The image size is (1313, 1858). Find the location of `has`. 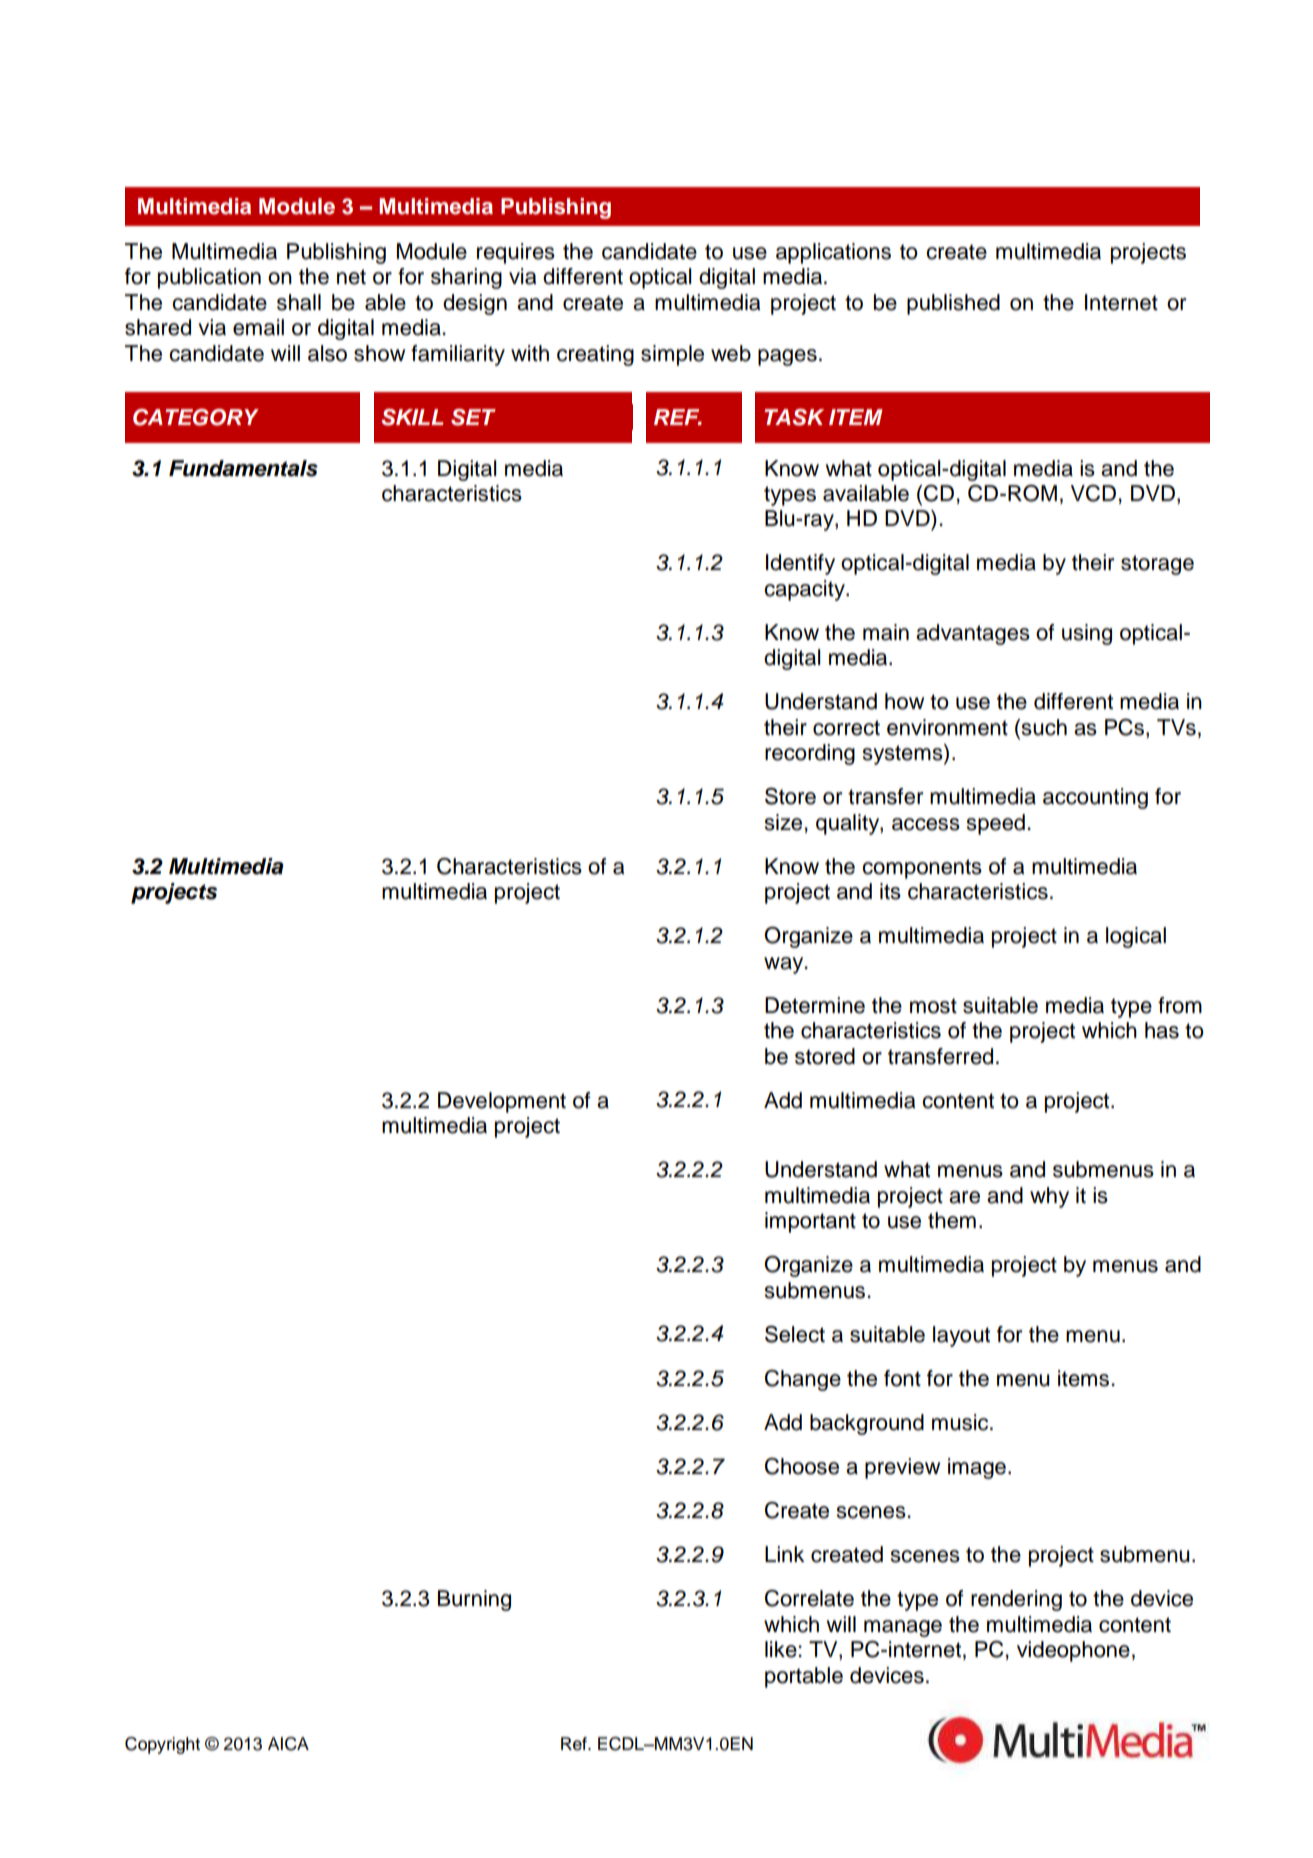

has is located at coordinates (1162, 1030).
